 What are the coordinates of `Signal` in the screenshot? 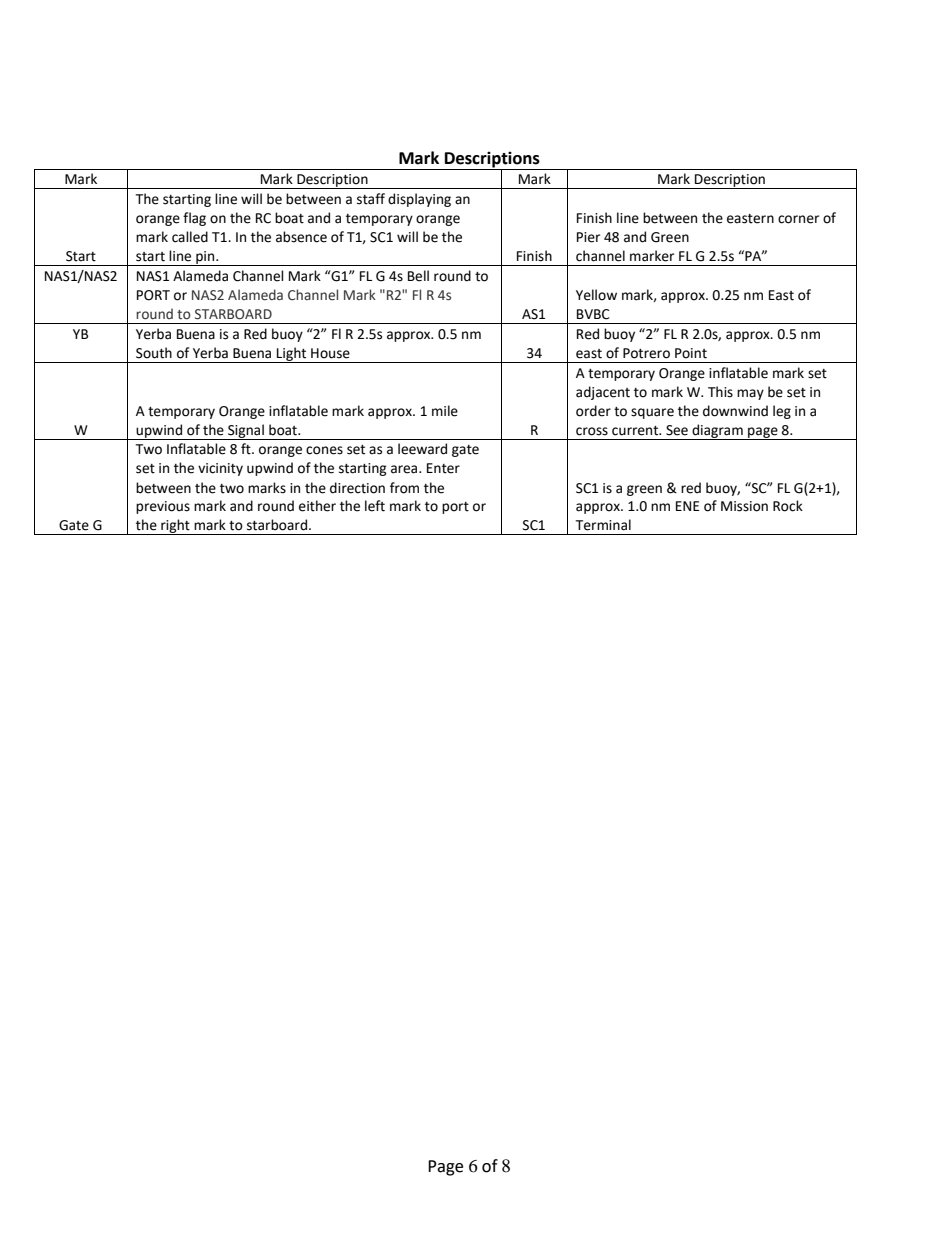 It's located at (246, 432).
